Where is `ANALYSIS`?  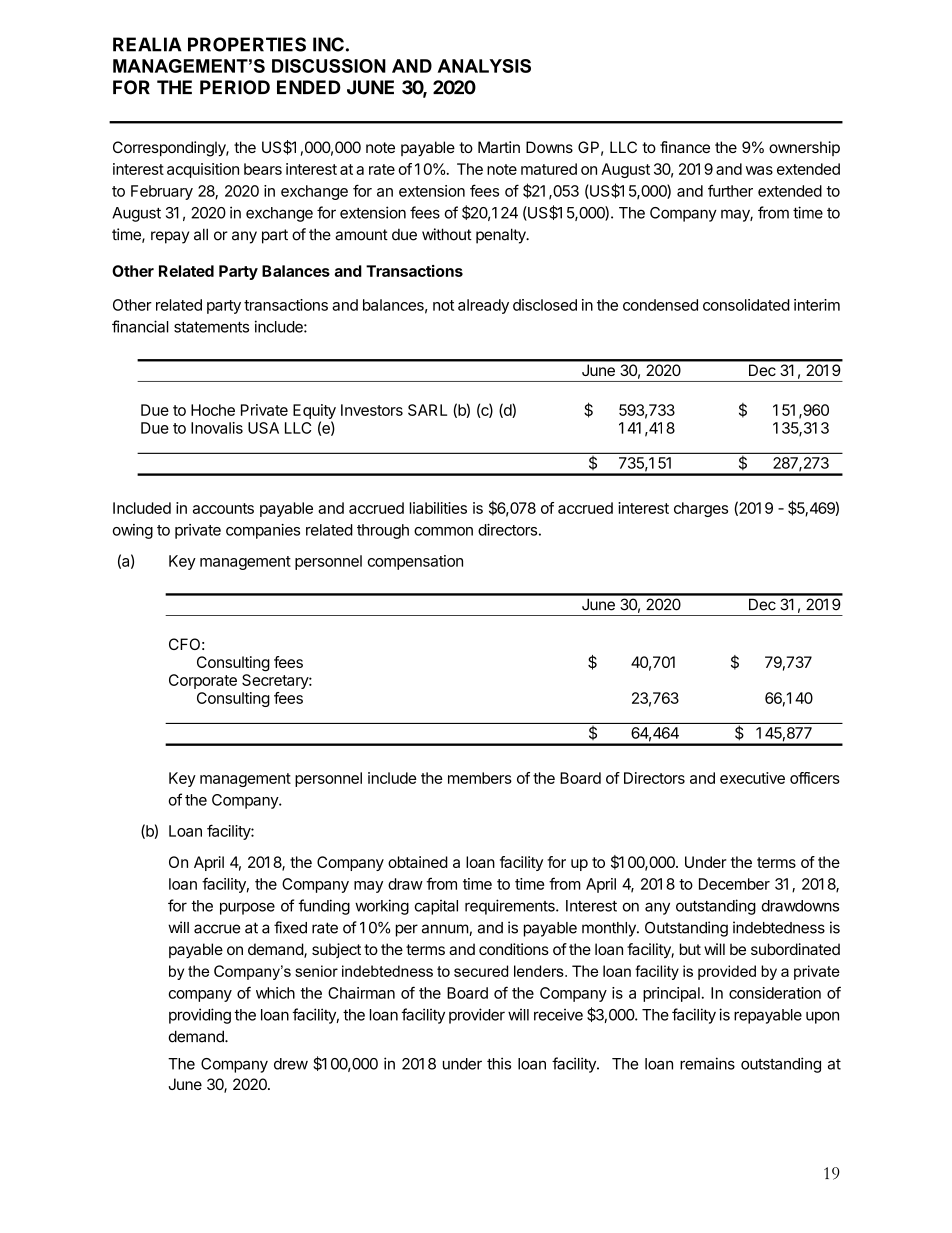
ANALYSIS is located at coordinates (484, 66).
